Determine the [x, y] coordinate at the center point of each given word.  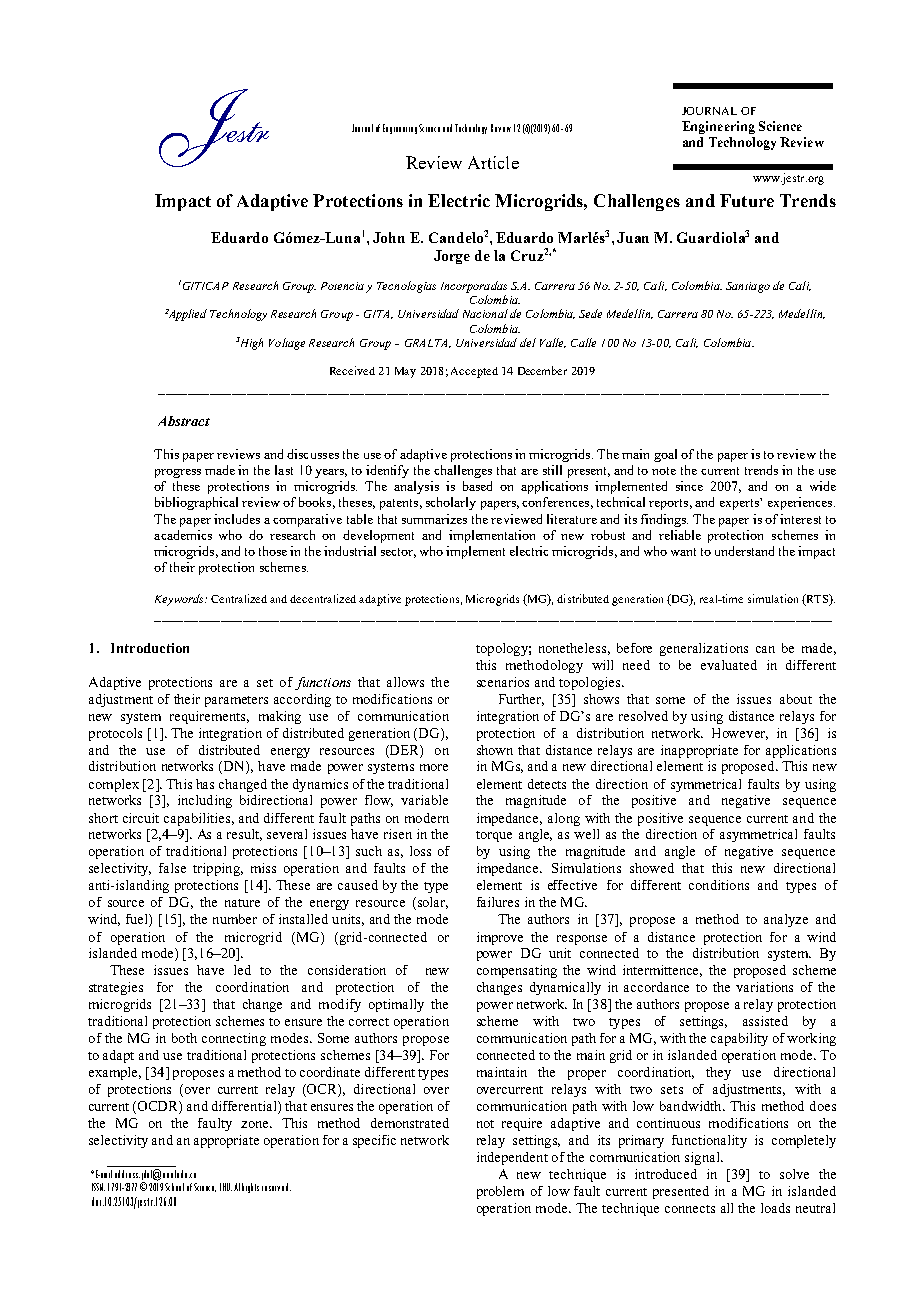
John [389, 237]
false [172, 868]
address [127, 1174]
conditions [719, 885]
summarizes [434, 519]
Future [747, 200]
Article [493, 162]
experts [740, 504]
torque [494, 836]
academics [183, 535]
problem [500, 1192]
